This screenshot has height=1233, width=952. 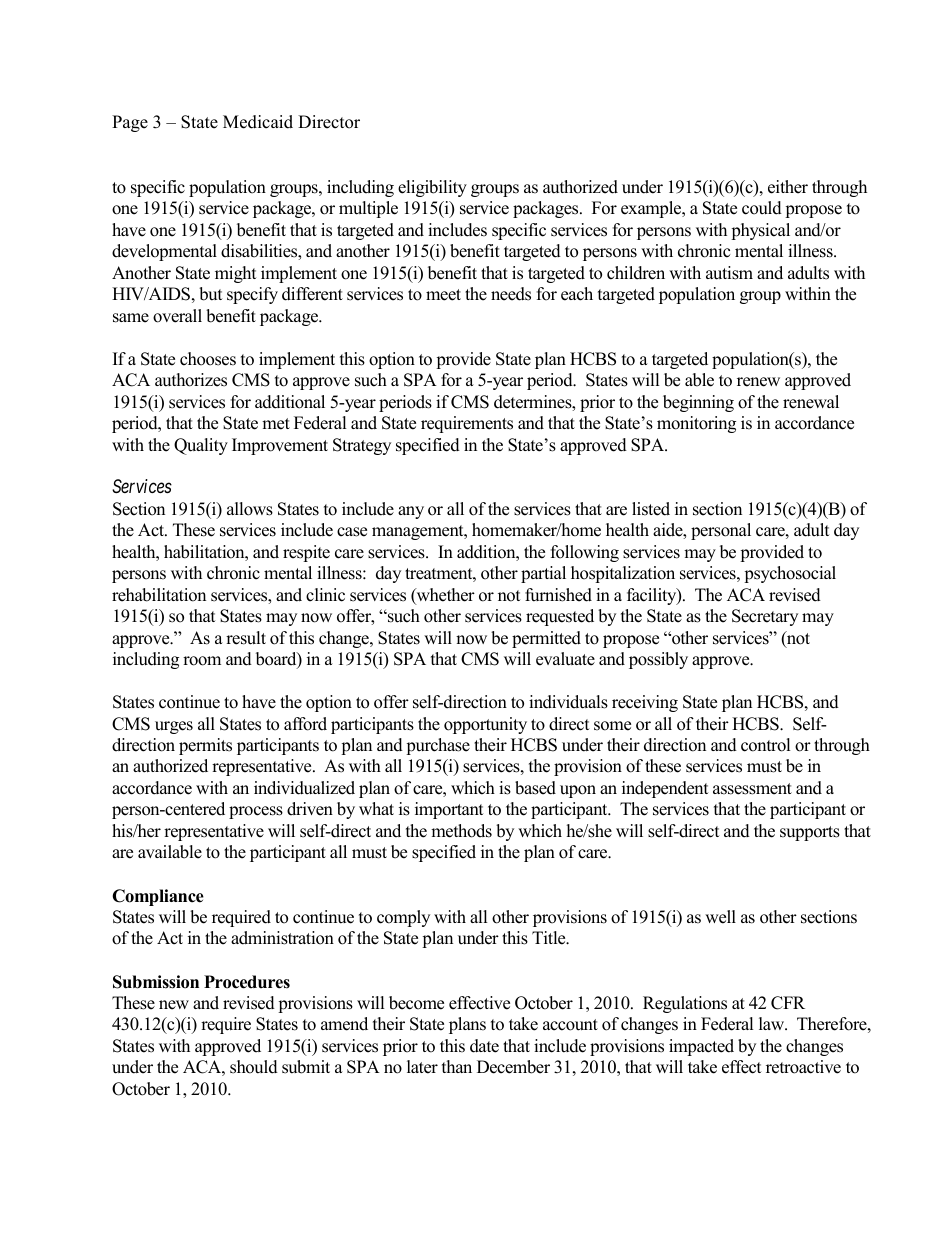 I want to click on should, so click(x=254, y=1067).
